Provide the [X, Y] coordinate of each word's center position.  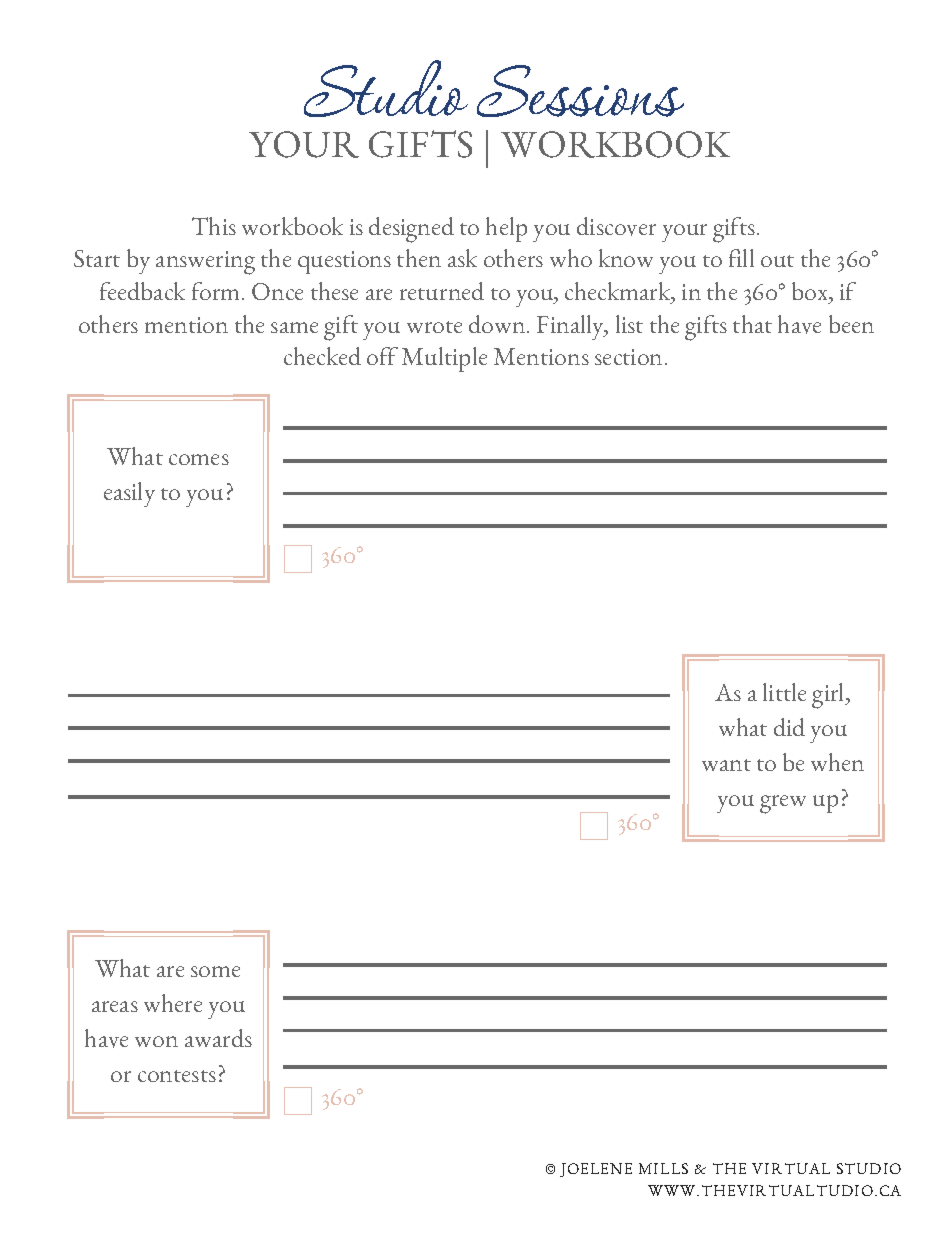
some [215, 971]
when [837, 762]
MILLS [663, 1168]
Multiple [444, 359]
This [214, 226]
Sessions [580, 91]
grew [783, 804]
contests [177, 1076]
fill [741, 258]
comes [199, 459]
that [752, 324]
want [726, 765]
